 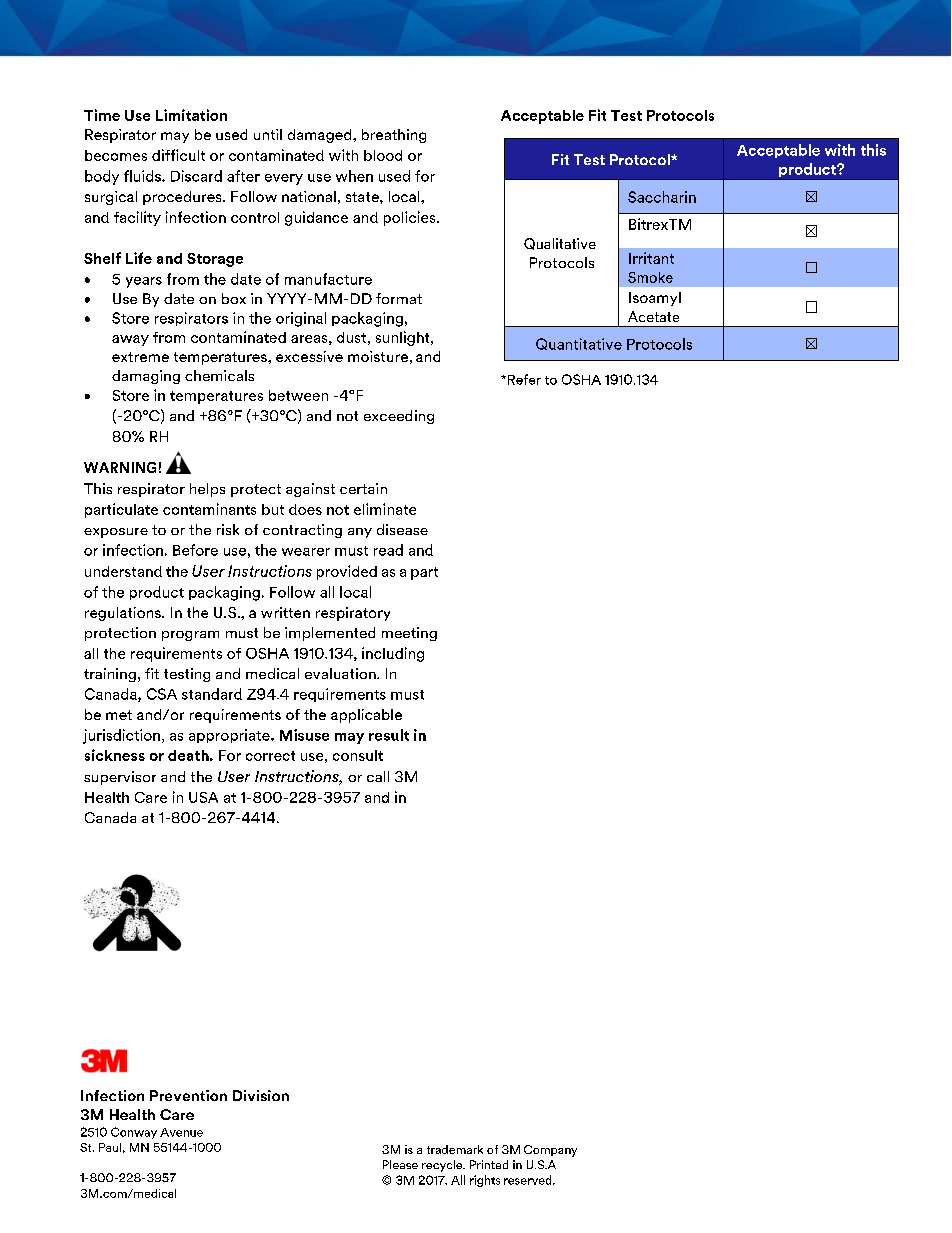 What do you see at coordinates (121, 736) in the page?
I see `jurisdiction` at bounding box center [121, 736].
